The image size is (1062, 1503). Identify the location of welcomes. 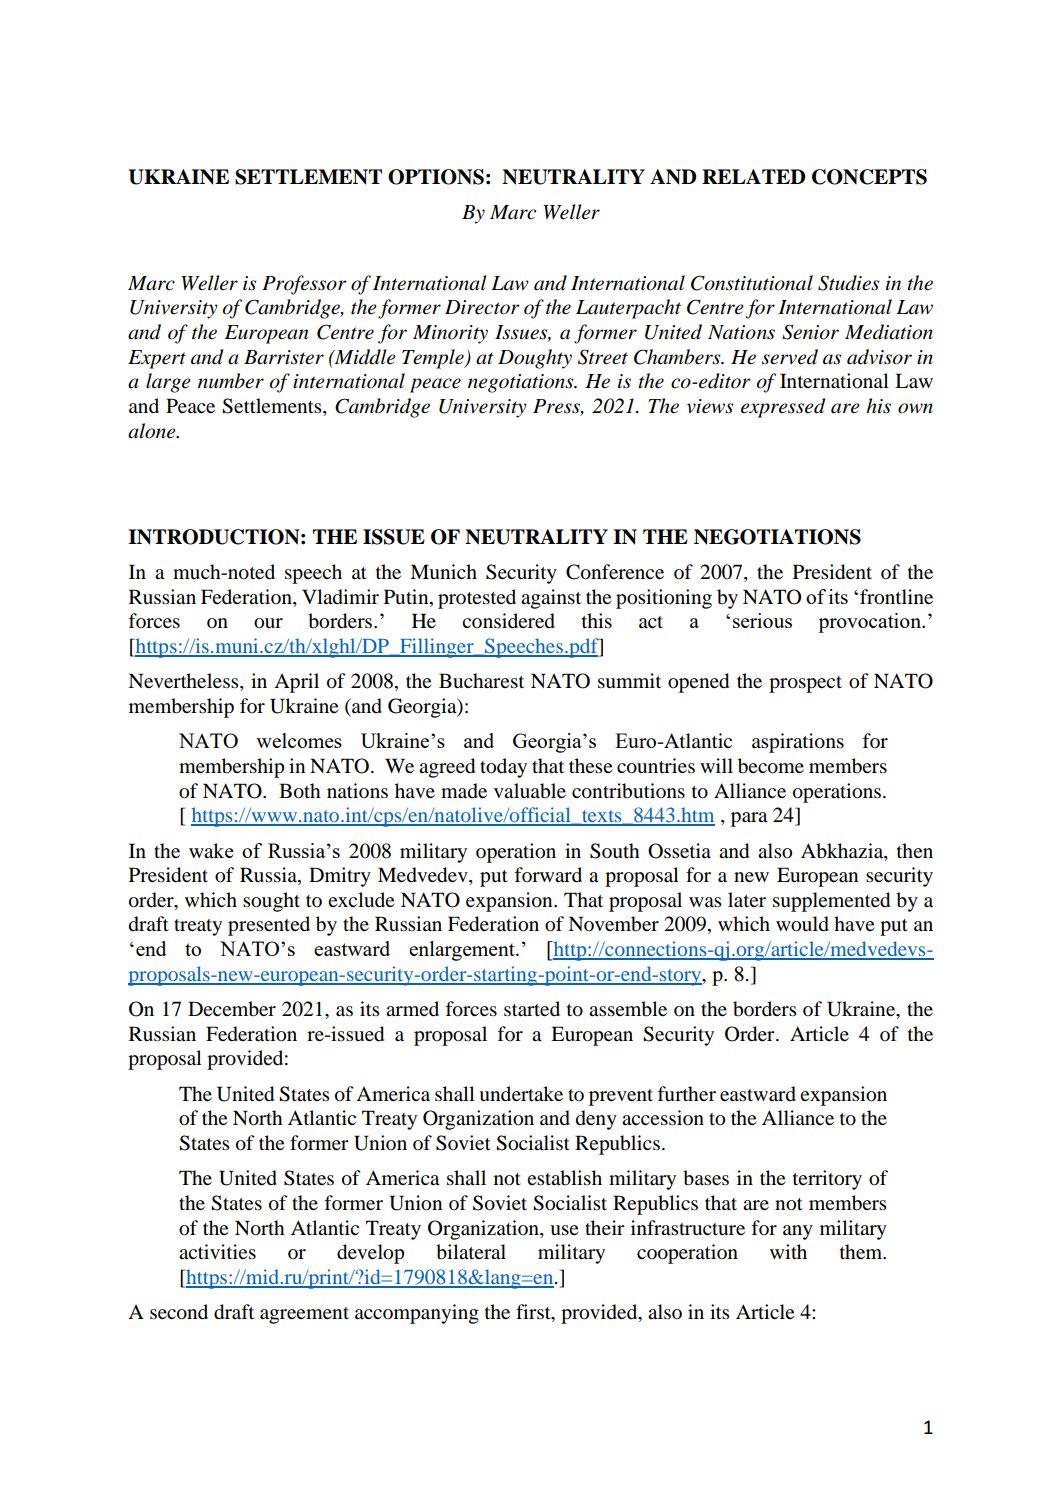
(299, 740).
